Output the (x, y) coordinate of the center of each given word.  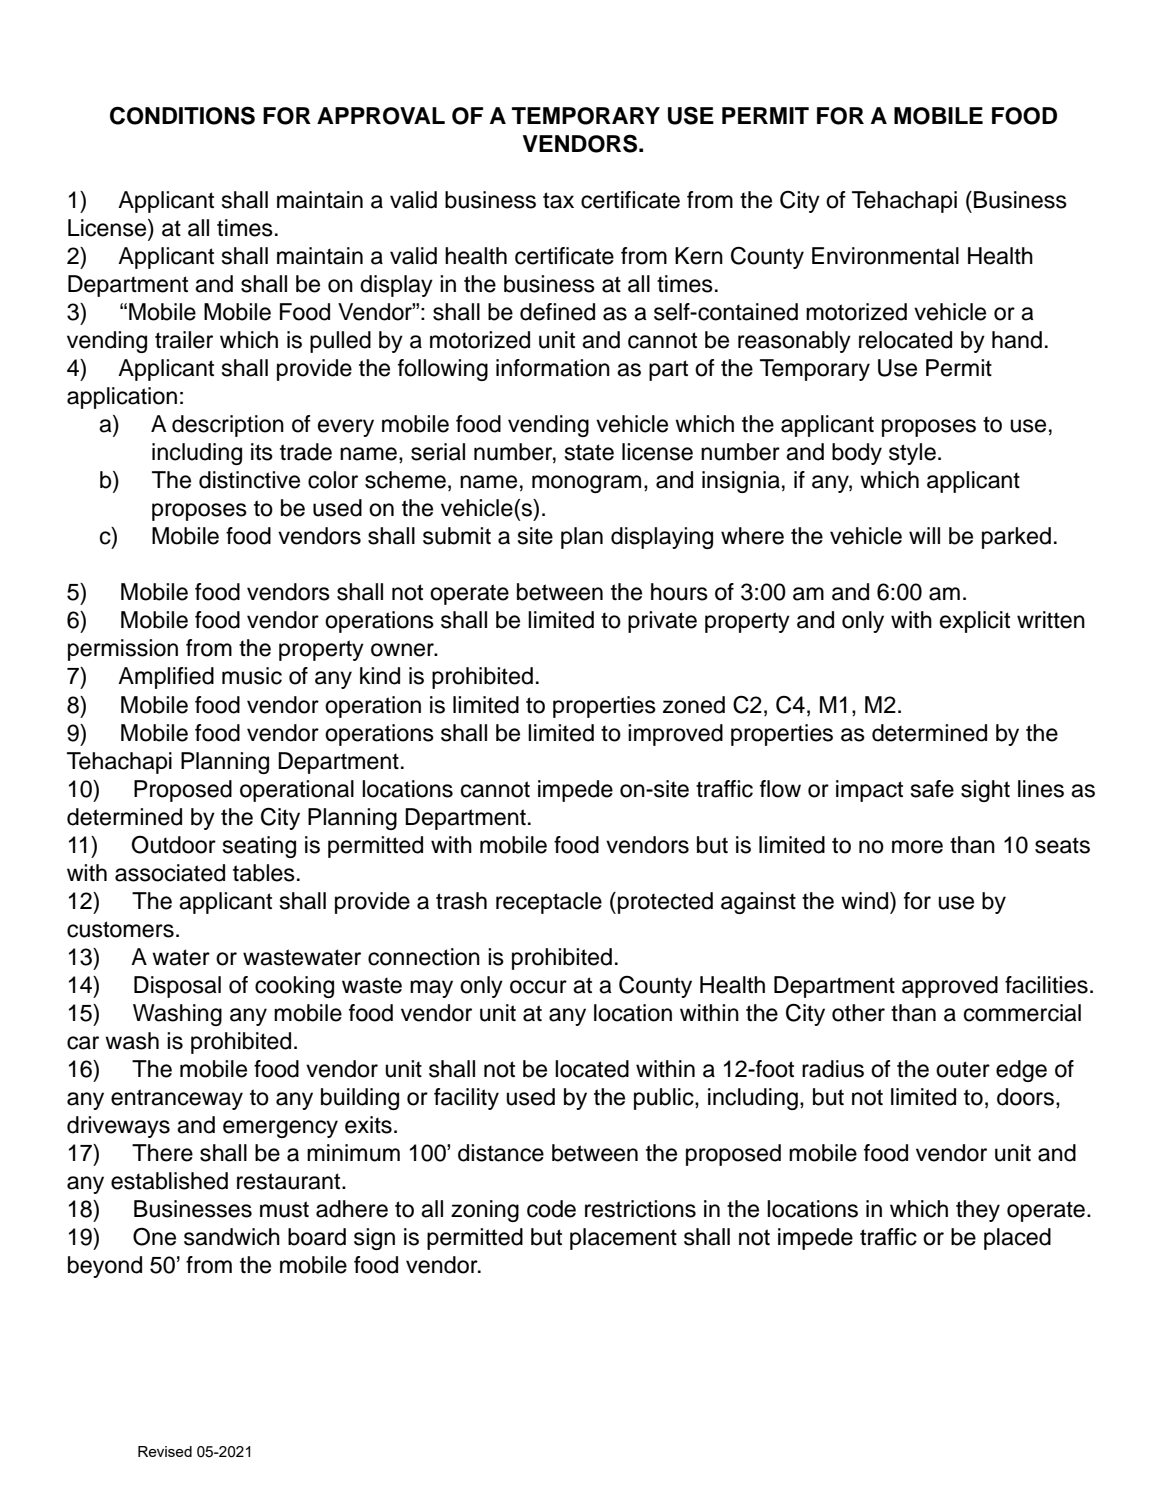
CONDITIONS (182, 115)
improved (675, 735)
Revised (165, 1451)
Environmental (885, 256)
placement (623, 1239)
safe (932, 789)
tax (558, 200)
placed (1017, 1239)
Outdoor (173, 844)
